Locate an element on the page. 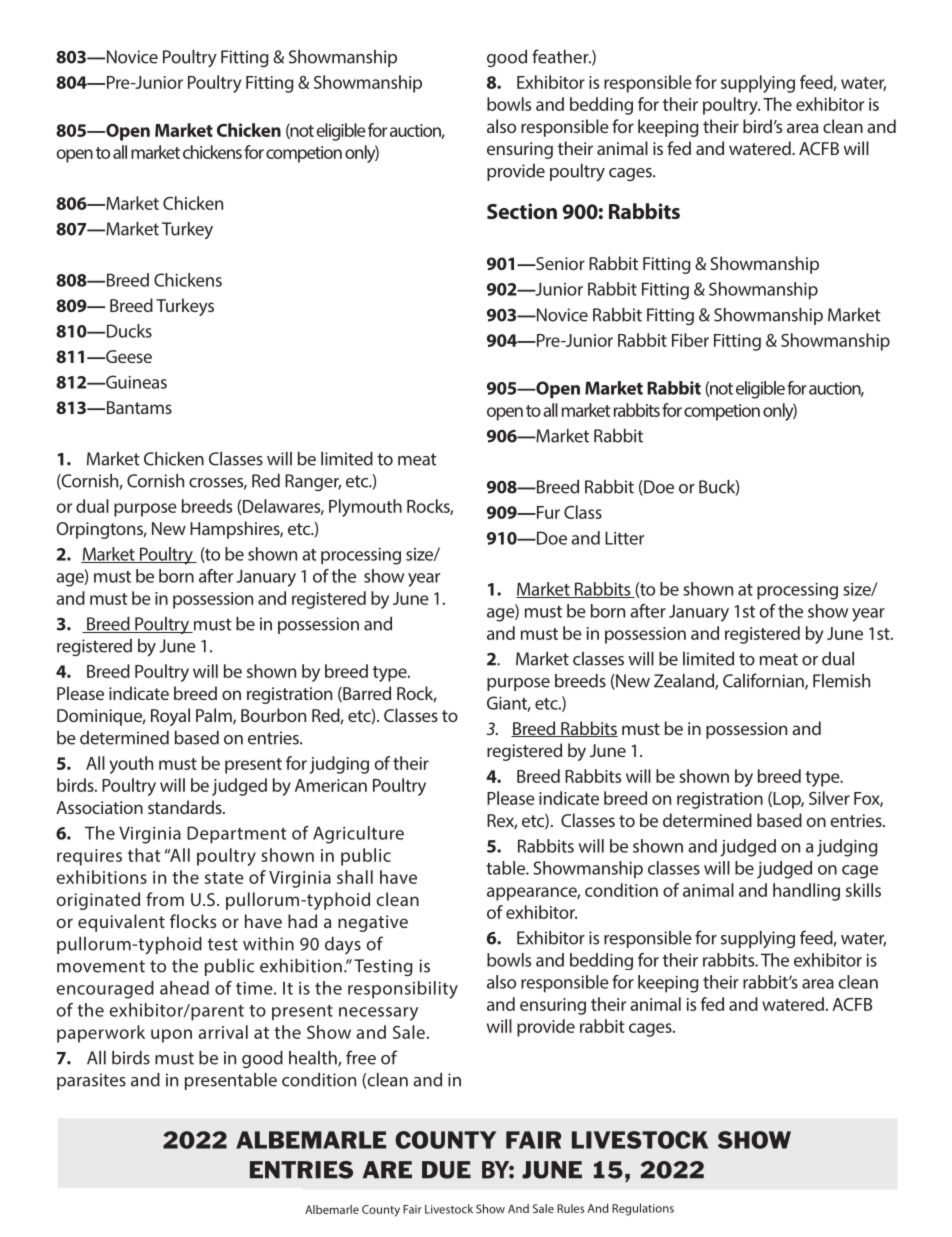 This page has height=1237, width=952. American is located at coordinates (331, 785).
